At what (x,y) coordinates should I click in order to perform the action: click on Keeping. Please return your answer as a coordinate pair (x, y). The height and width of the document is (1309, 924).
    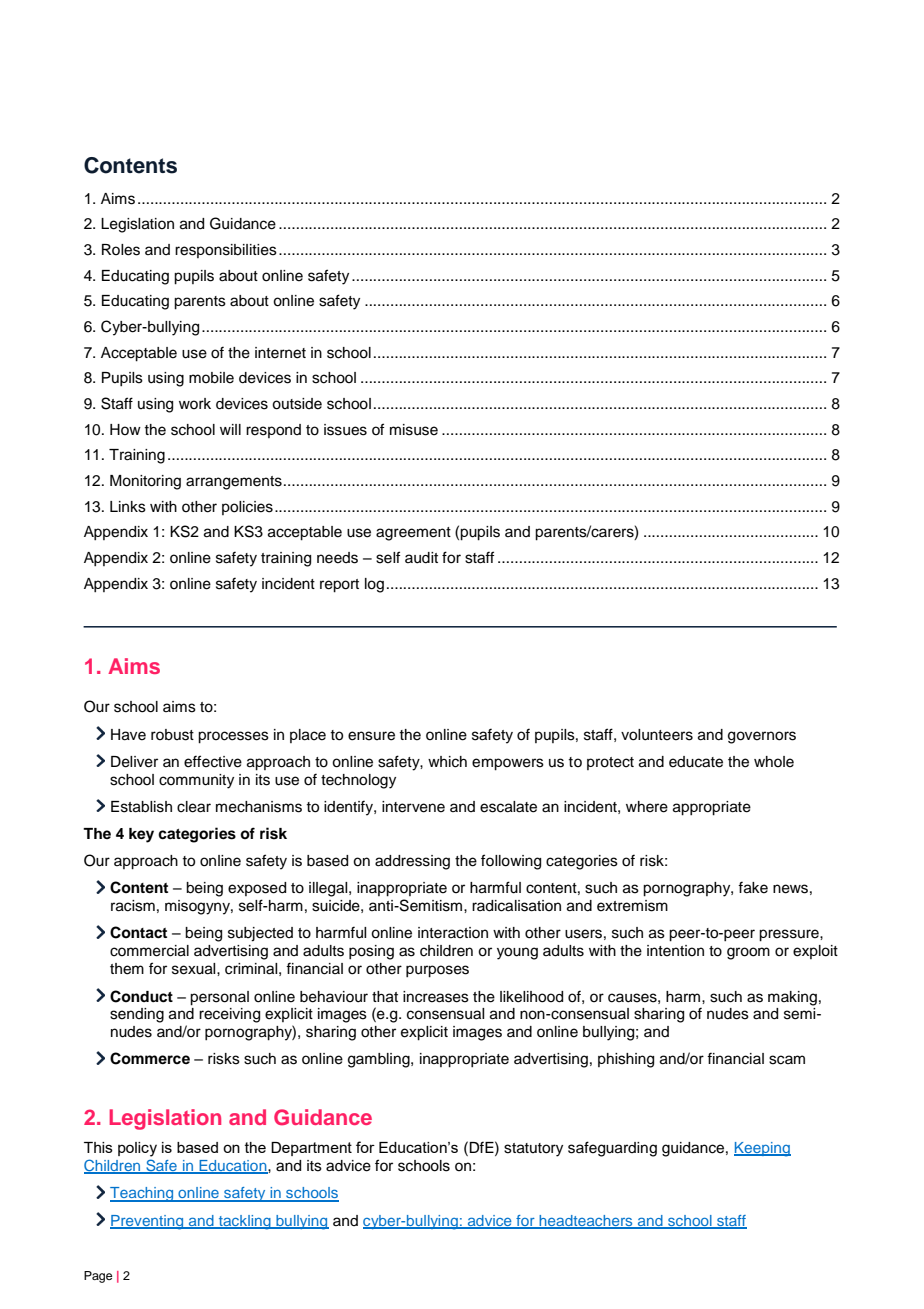
    Looking at the image, I should click on (762, 1149).
